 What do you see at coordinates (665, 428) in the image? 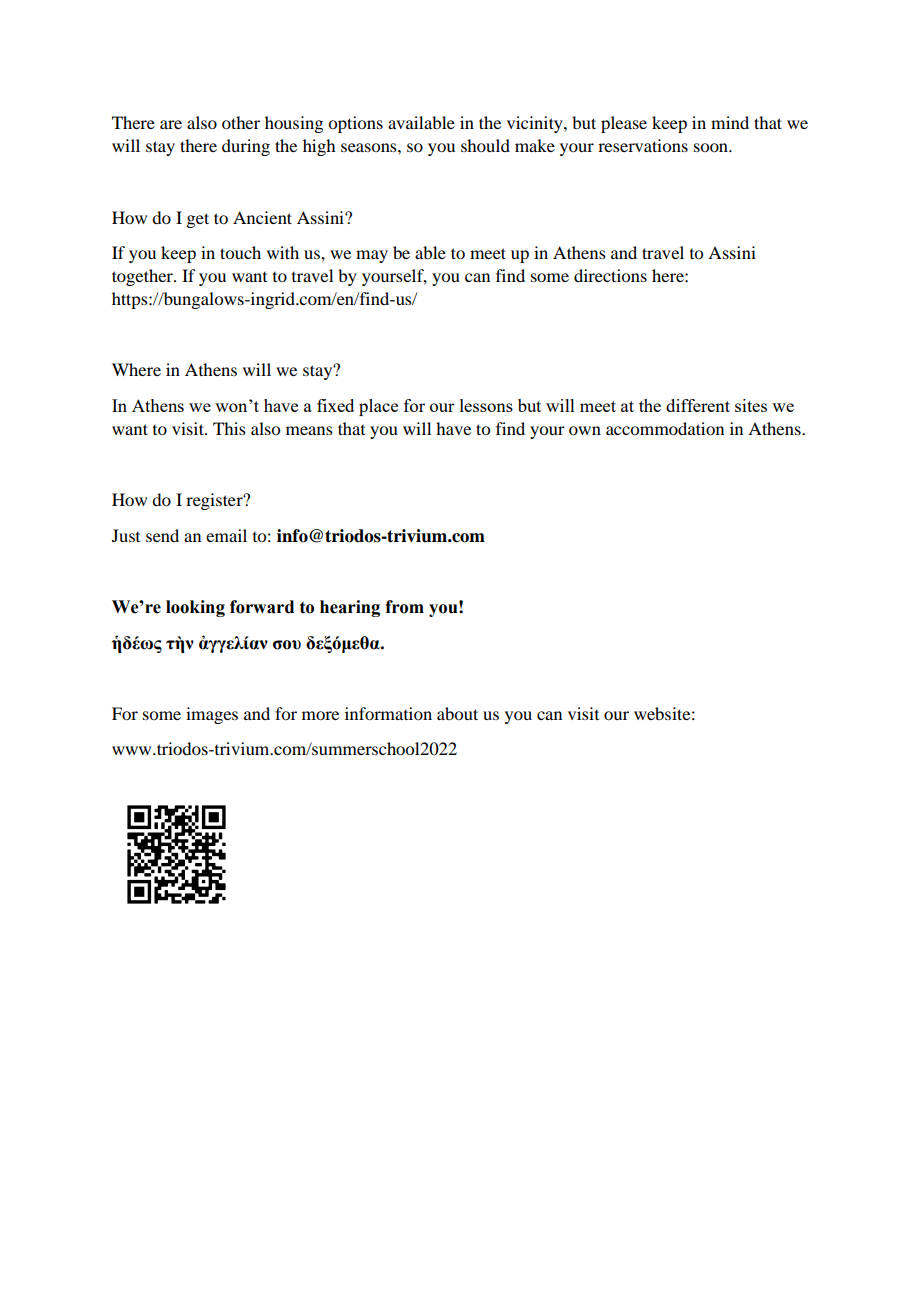
I see `accommodation` at bounding box center [665, 428].
